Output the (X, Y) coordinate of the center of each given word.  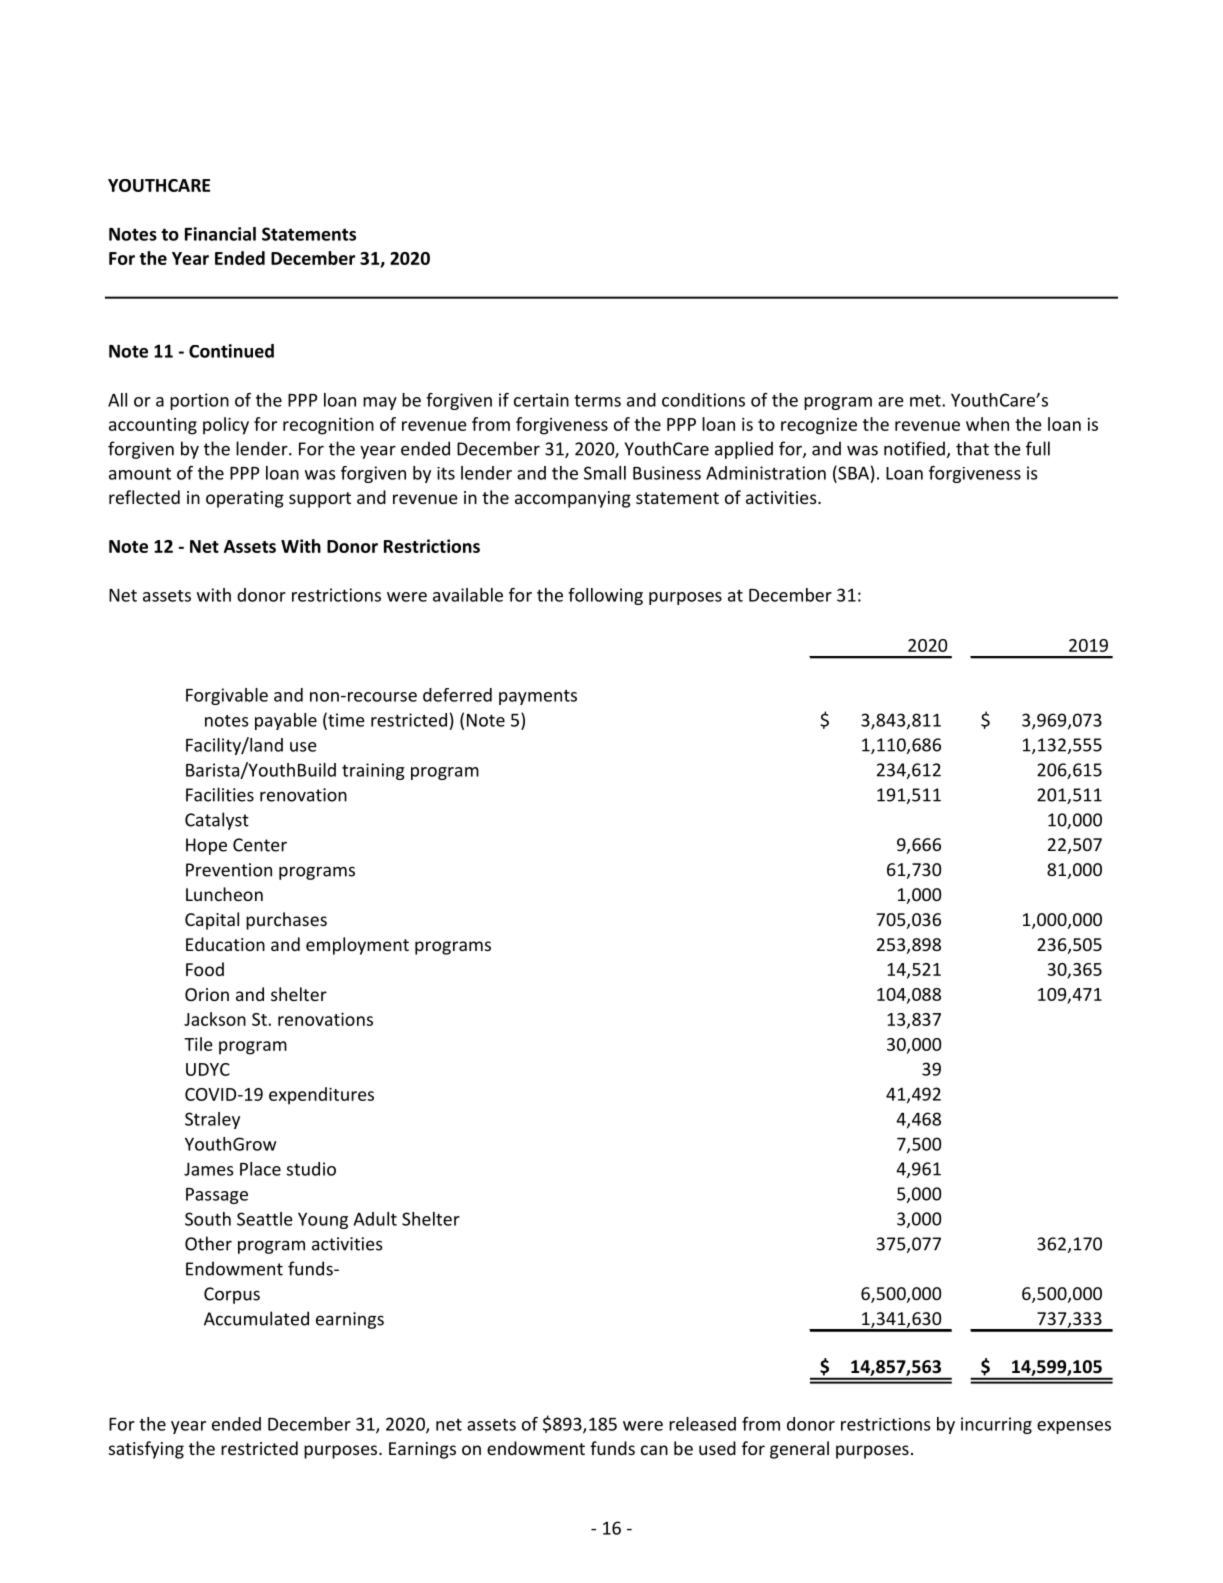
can (654, 1450)
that (972, 448)
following (605, 596)
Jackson (215, 1019)
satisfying (146, 1450)
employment (357, 946)
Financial (220, 234)
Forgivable (227, 696)
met (926, 401)
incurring (996, 1425)
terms (597, 401)
